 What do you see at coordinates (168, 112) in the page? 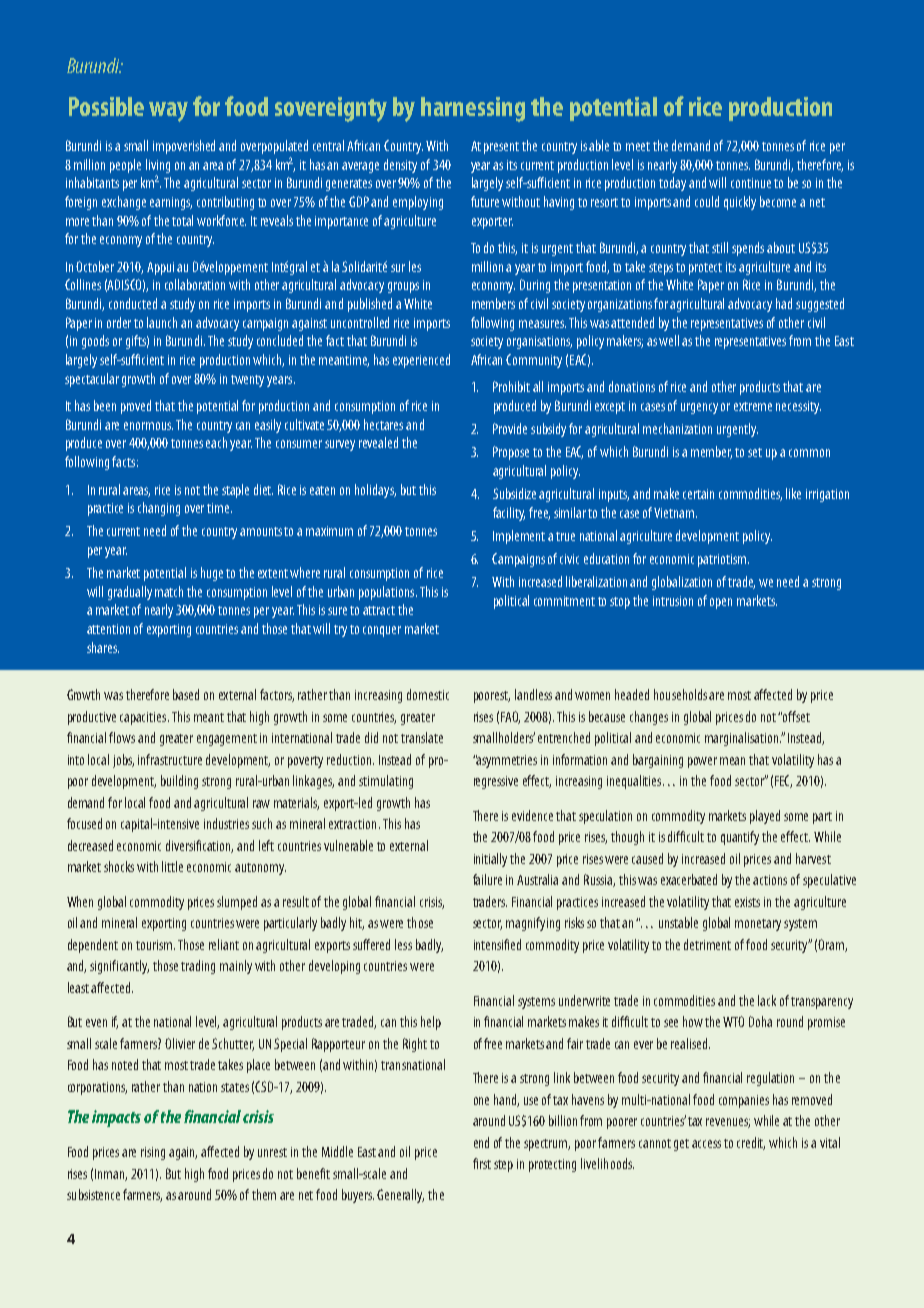
I see `way` at bounding box center [168, 112].
